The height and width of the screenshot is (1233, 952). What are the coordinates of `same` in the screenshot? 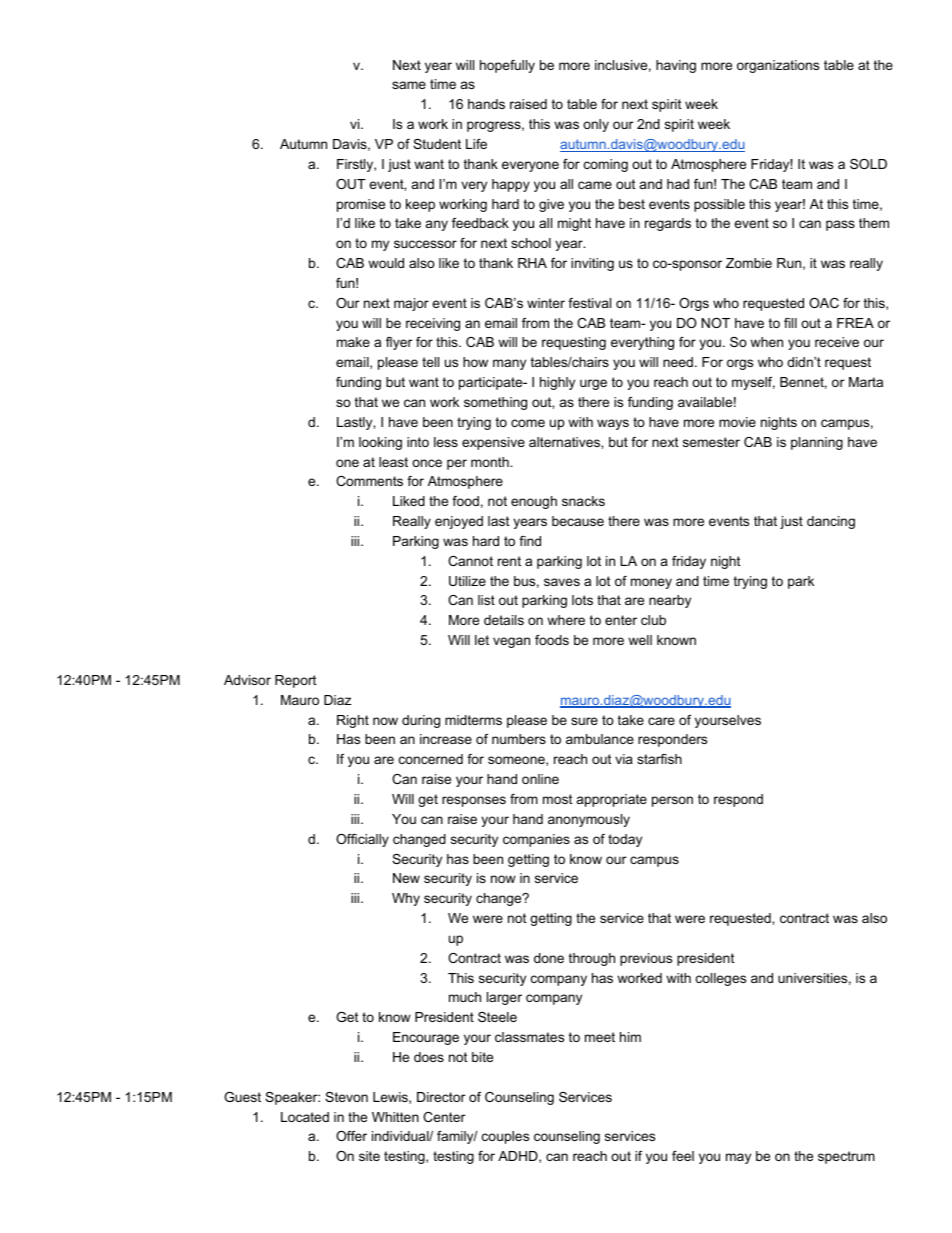 It's located at (409, 85).
